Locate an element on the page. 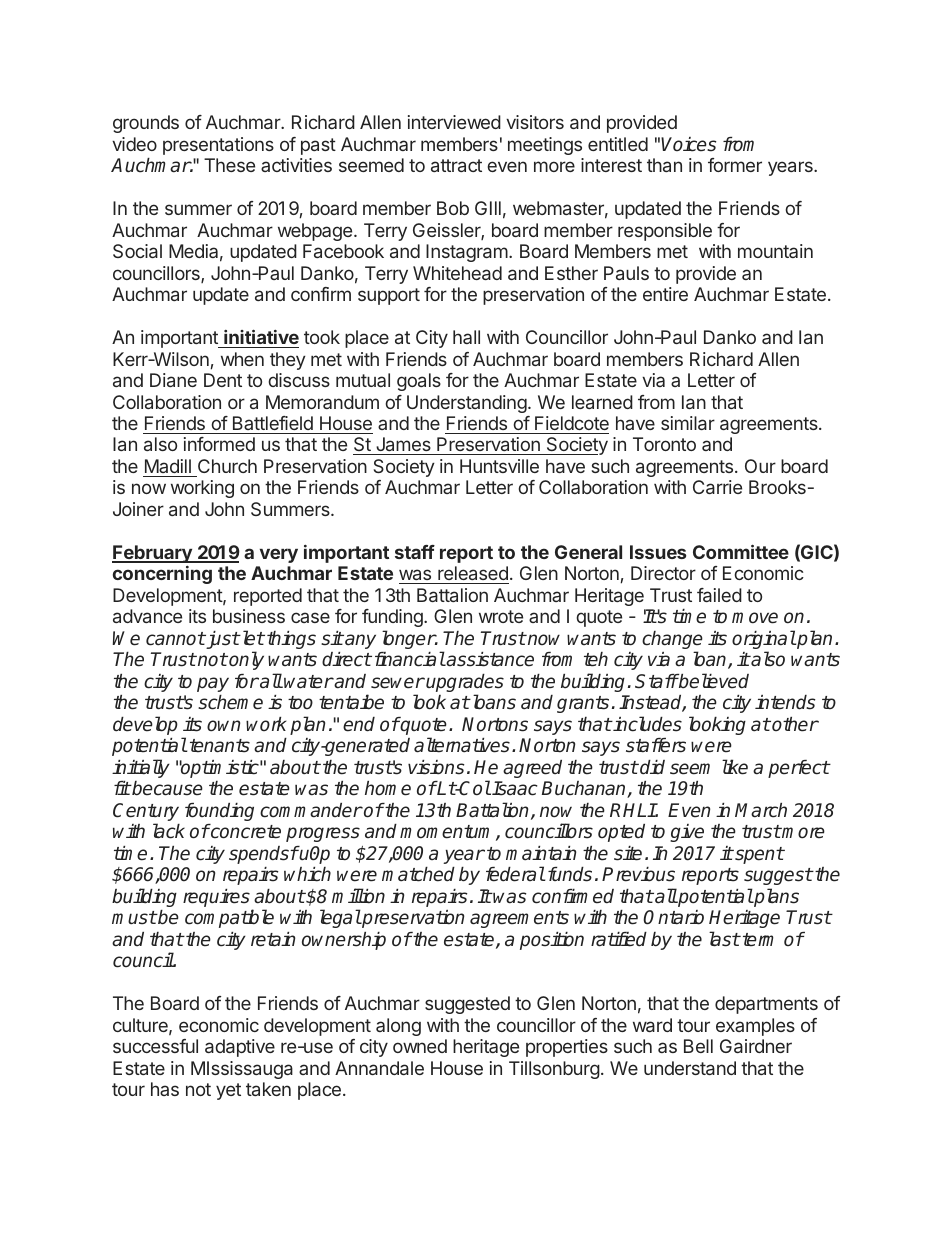  hall is located at coordinates (466, 337).
